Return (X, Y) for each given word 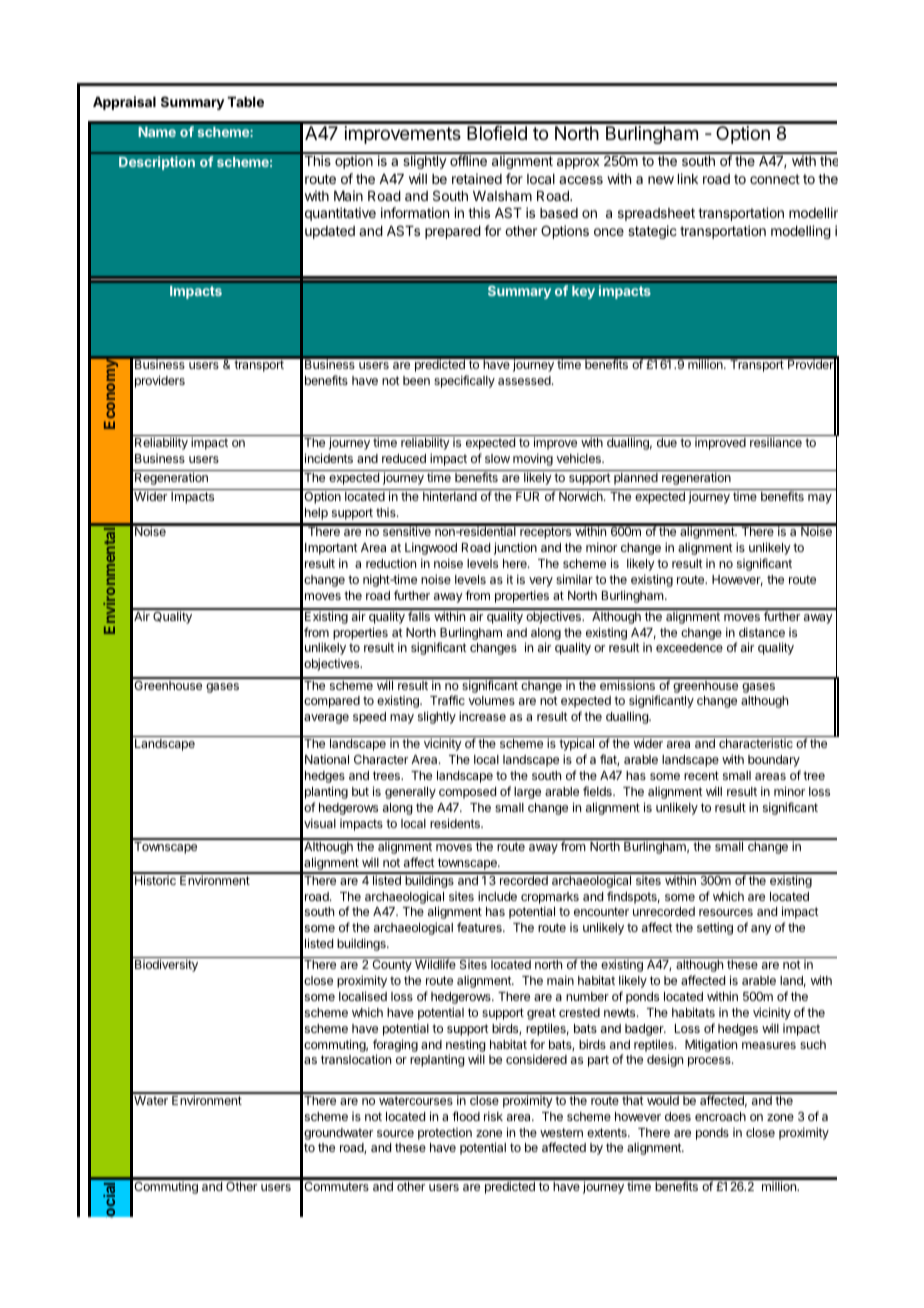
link (688, 178)
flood (466, 1116)
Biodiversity (166, 965)
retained (477, 178)
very (541, 582)
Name (157, 132)
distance (762, 632)
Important (331, 549)
